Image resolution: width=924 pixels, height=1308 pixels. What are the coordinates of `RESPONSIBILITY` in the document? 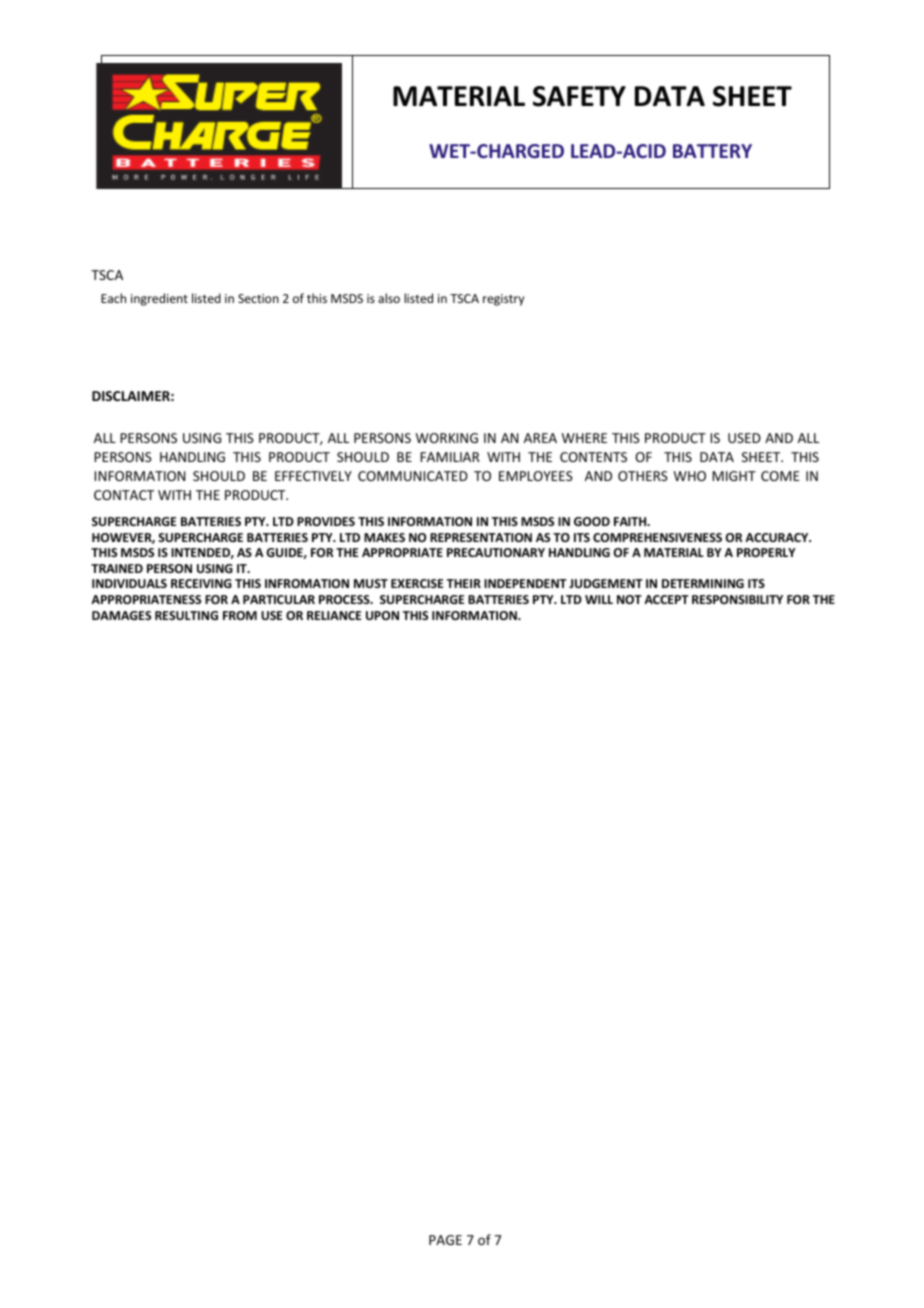 It's located at (737, 599).
